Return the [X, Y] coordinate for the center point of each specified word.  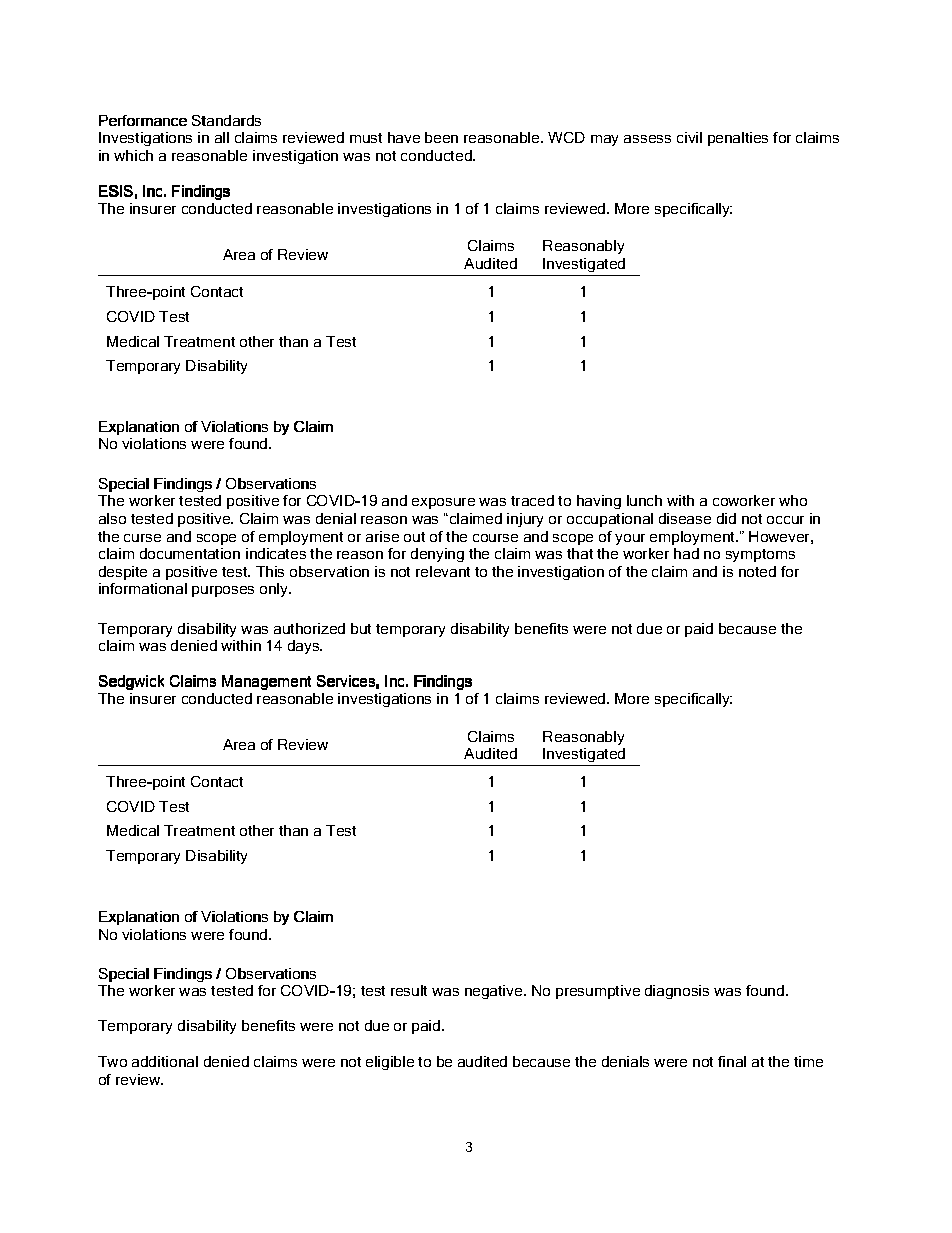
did [726, 518]
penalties [738, 139]
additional [165, 1061]
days [305, 647]
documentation [190, 553]
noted [757, 571]
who [793, 500]
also [112, 518]
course [495, 538]
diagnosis [677, 992]
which [133, 155]
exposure [443, 503]
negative [495, 992]
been [441, 137]
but [361, 628]
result [409, 990]
